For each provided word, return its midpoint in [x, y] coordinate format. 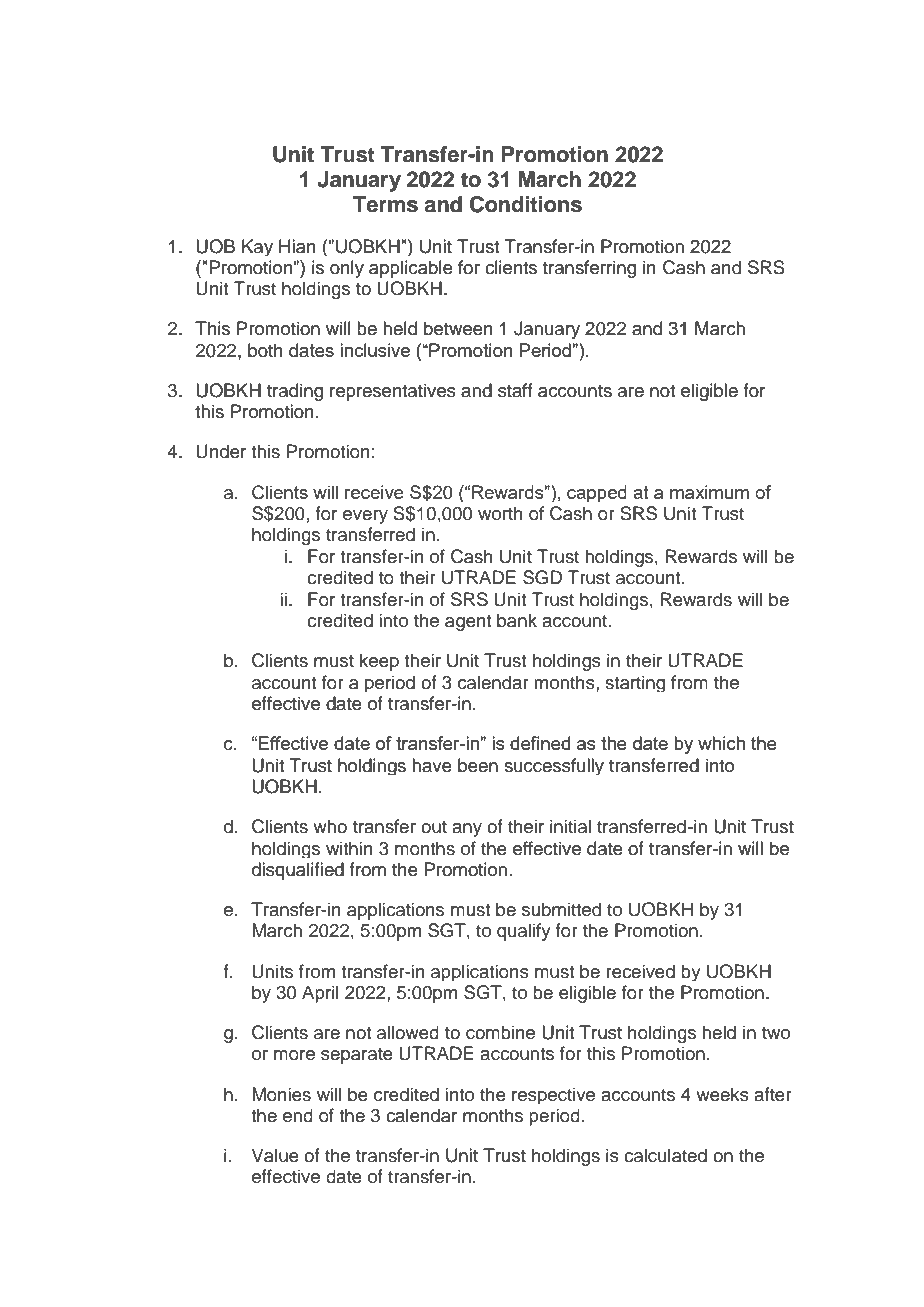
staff [515, 390]
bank [517, 620]
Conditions [526, 204]
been [478, 765]
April [320, 994]
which [721, 743]
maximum [709, 492]
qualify [524, 932]
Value [275, 1155]
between [458, 328]
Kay [257, 247]
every [365, 517]
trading [295, 392]
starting [635, 683]
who [330, 826]
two [776, 1033]
